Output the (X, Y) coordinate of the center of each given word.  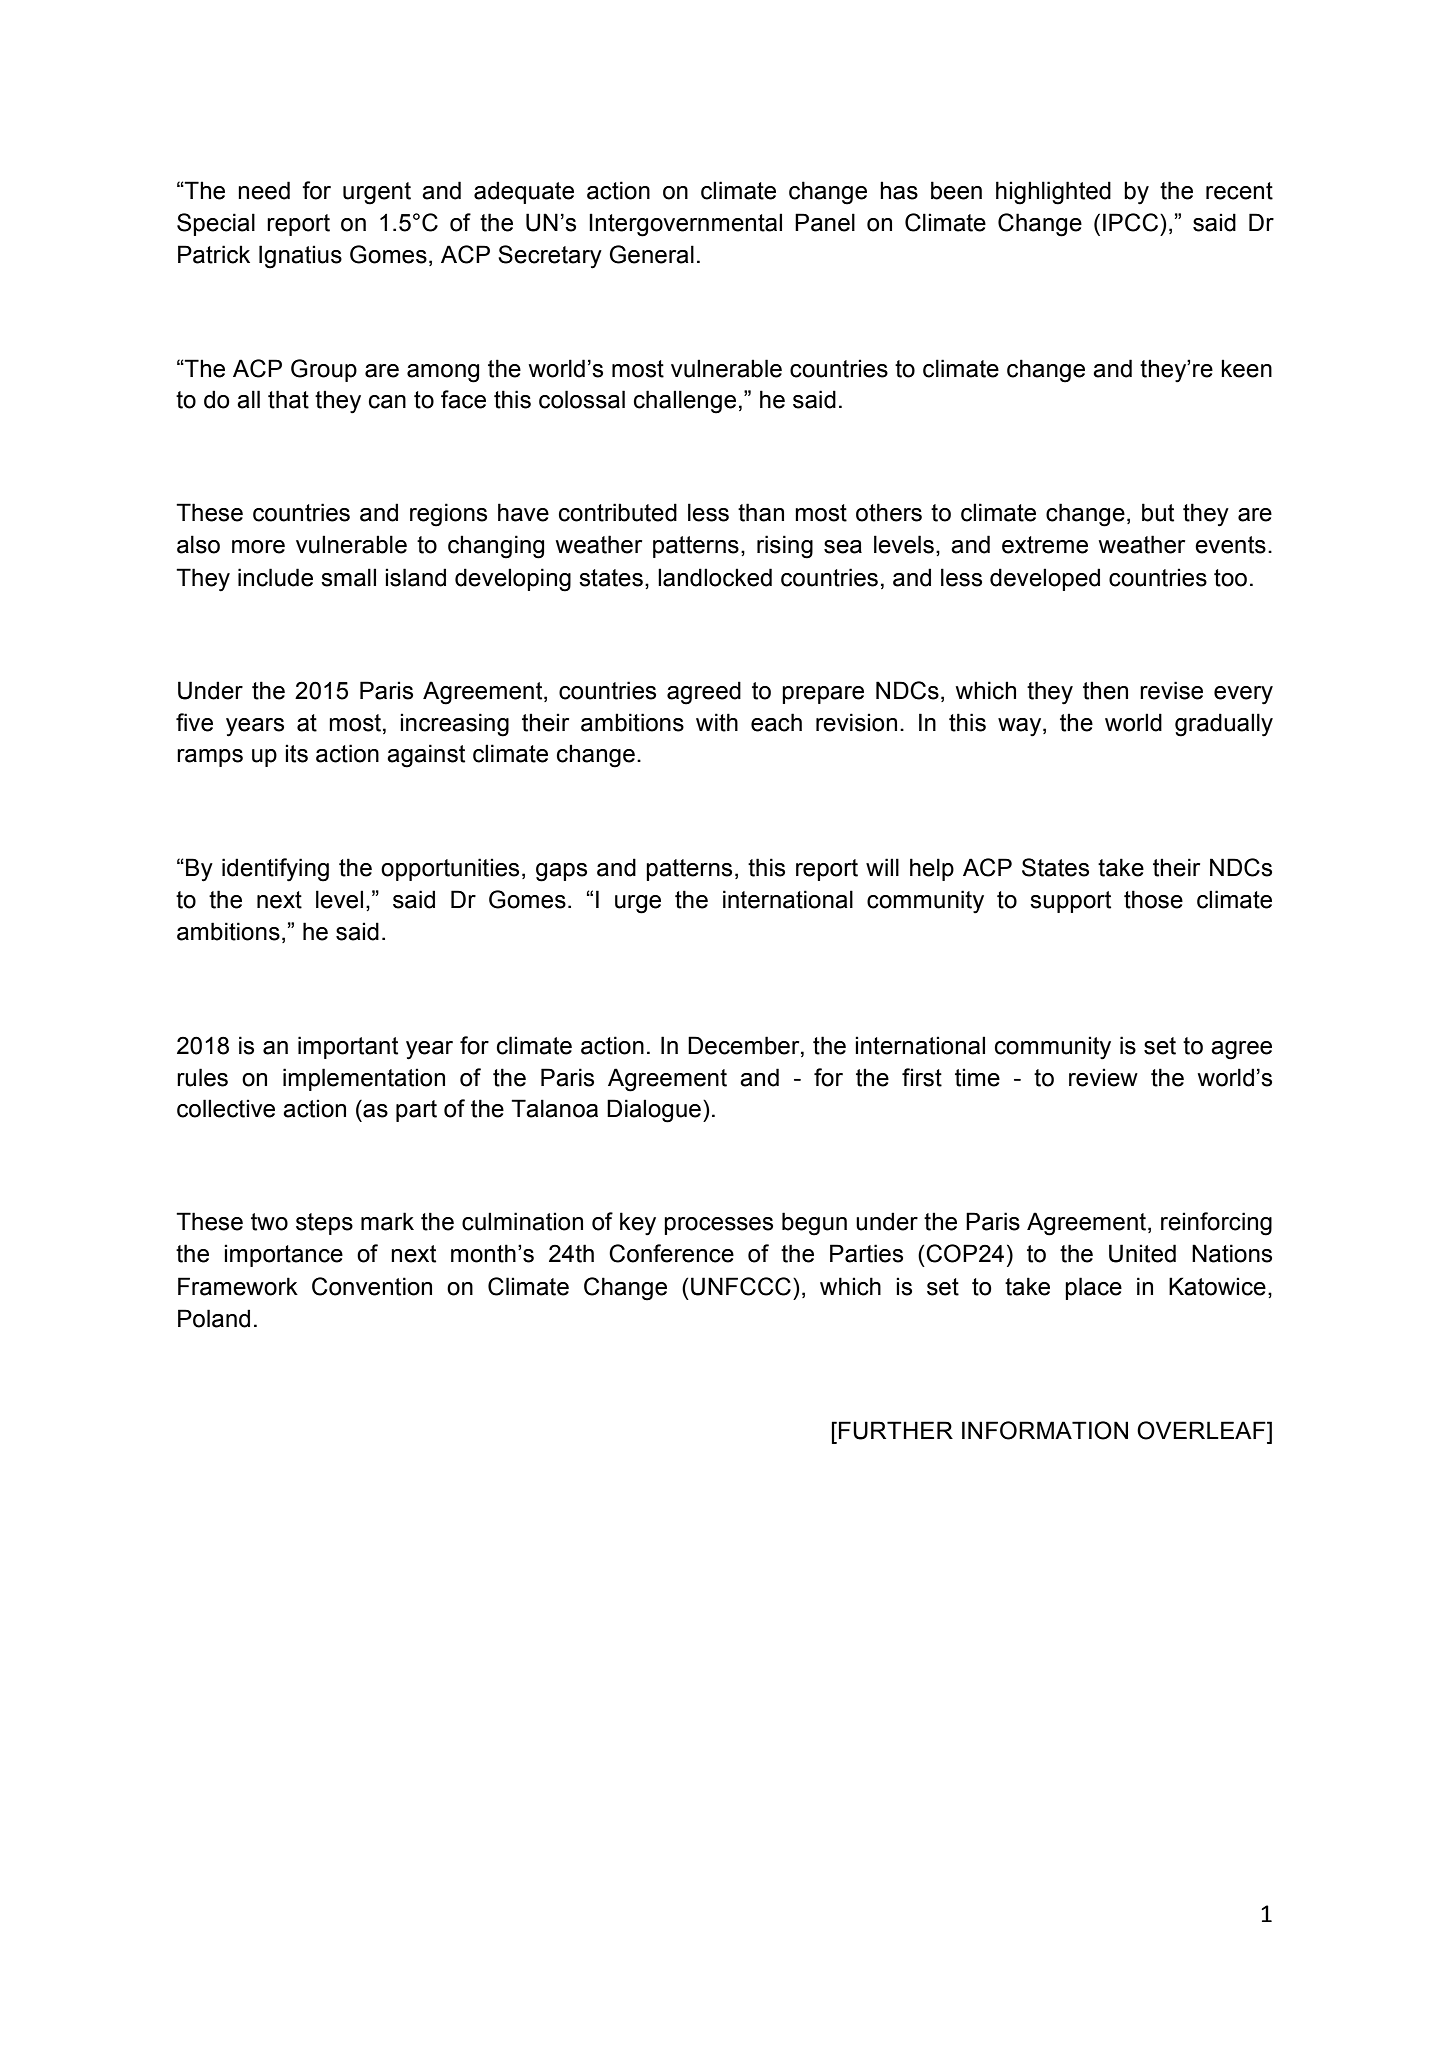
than (761, 512)
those (1153, 899)
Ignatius (300, 257)
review (1103, 1077)
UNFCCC (741, 1286)
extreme (1045, 545)
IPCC (1132, 222)
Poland (214, 1318)
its (296, 753)
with (717, 722)
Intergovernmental (685, 225)
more (258, 547)
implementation (364, 1079)
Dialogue (654, 1111)
